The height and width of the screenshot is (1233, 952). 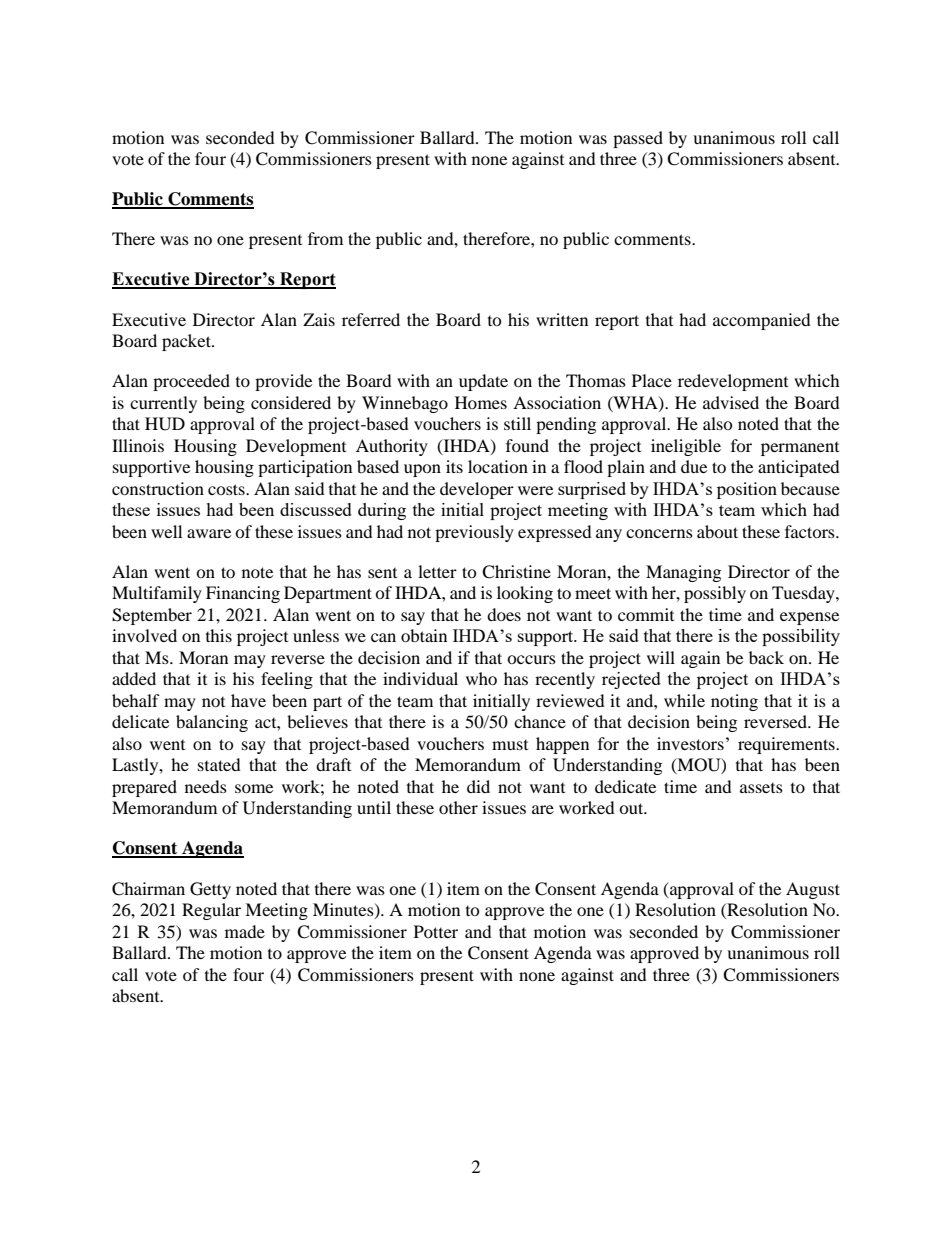 I want to click on Potter, so click(x=436, y=931).
